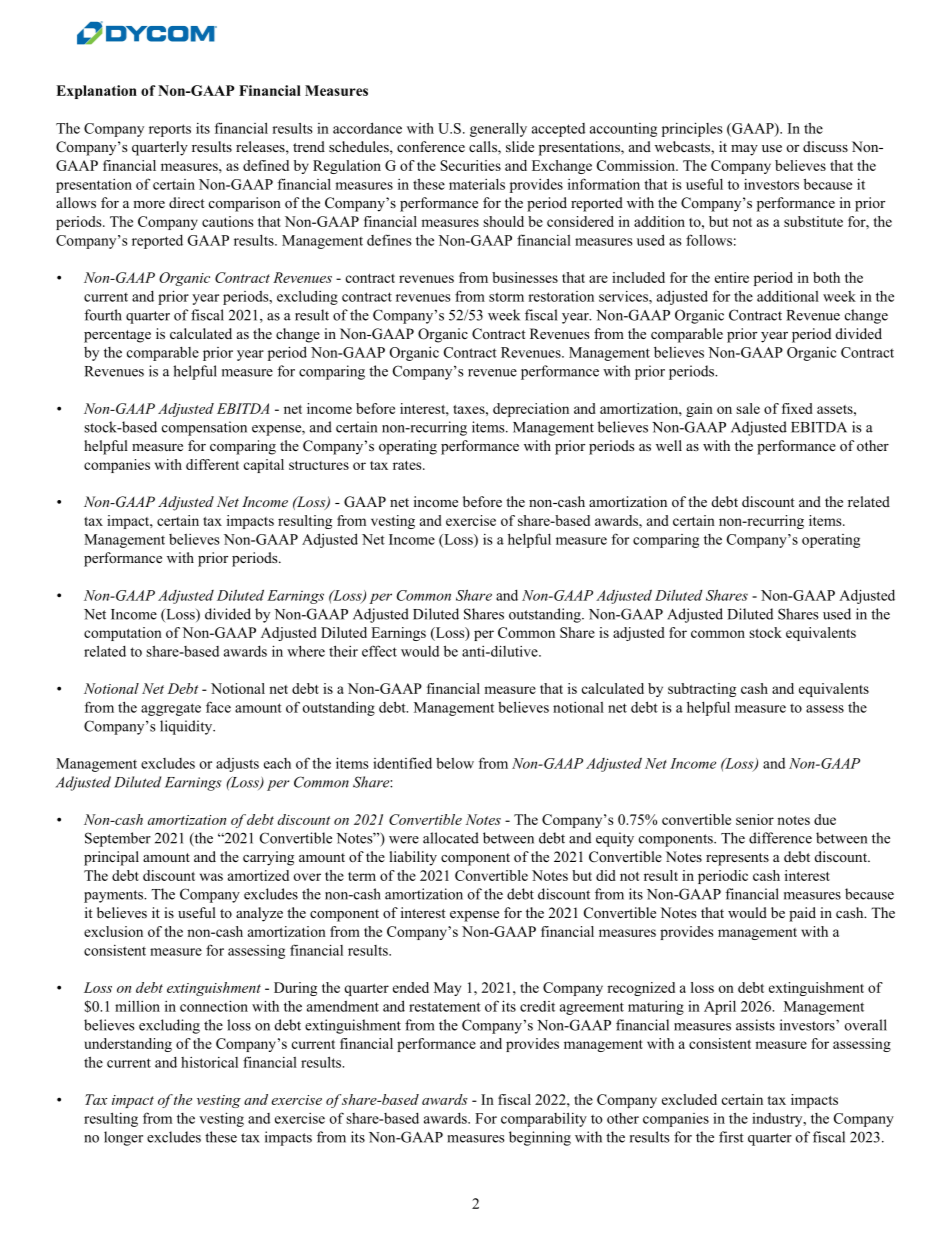  I want to click on subtracting, so click(702, 690).
